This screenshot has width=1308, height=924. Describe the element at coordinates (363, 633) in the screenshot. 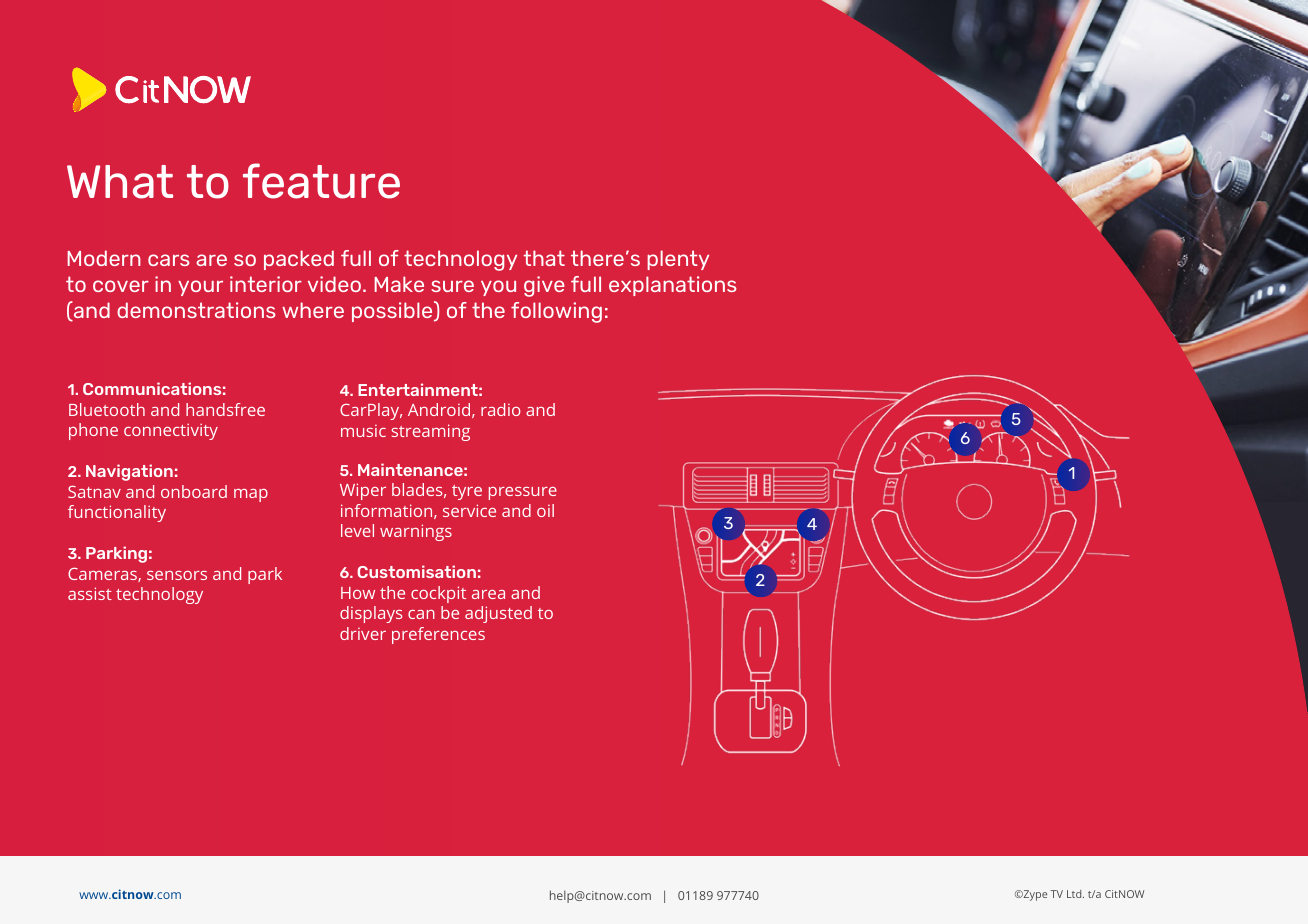

I see `driver` at that location.
